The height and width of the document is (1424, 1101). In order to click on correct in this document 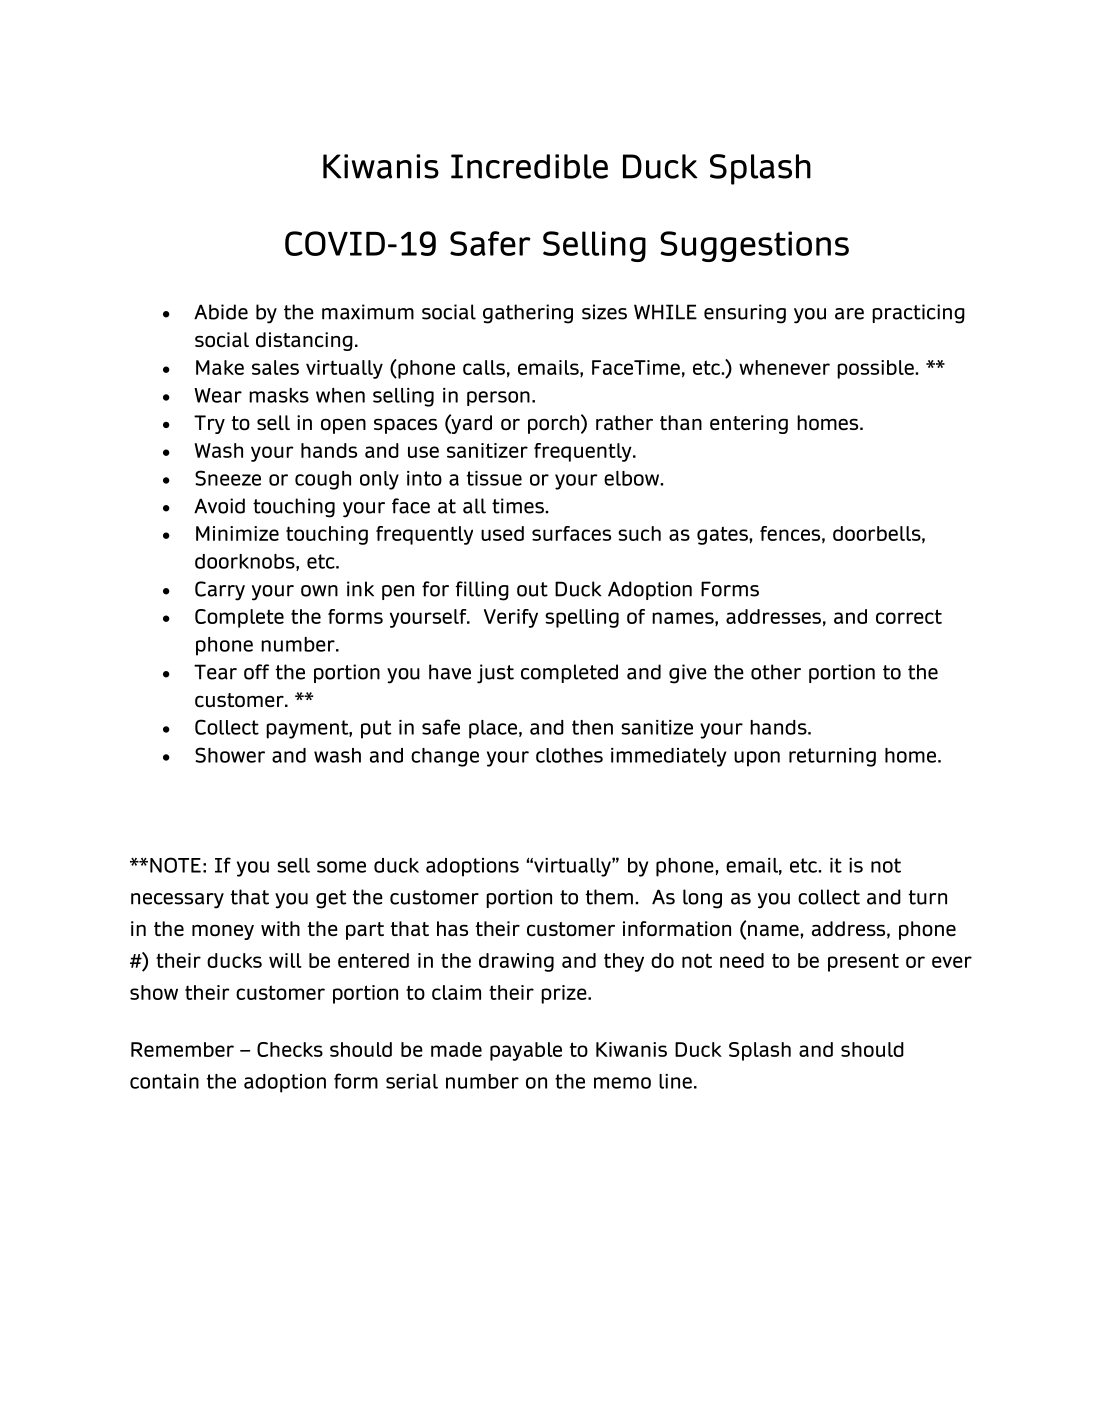, I will do `click(909, 616)`.
